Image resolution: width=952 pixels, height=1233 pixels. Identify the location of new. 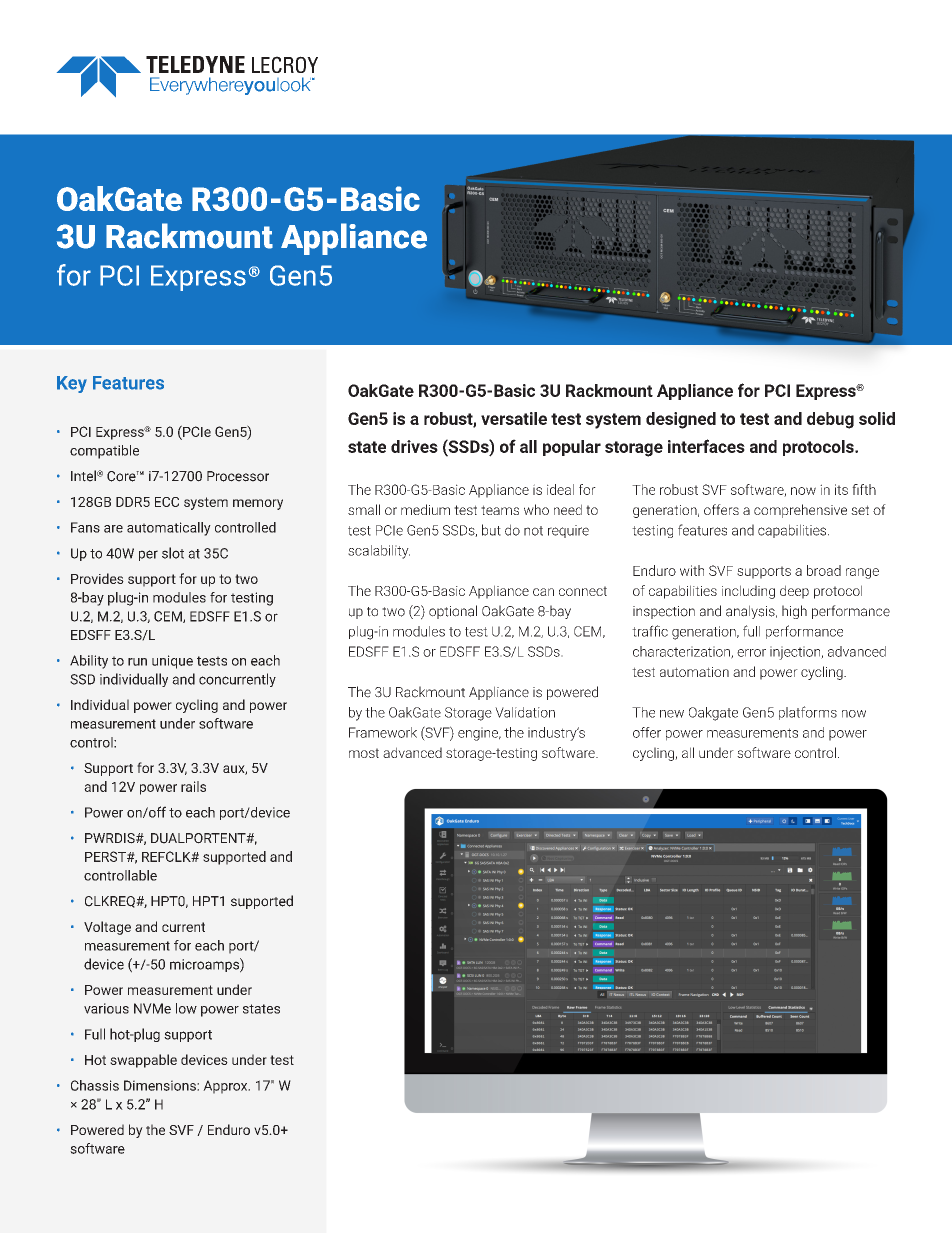
(672, 714).
